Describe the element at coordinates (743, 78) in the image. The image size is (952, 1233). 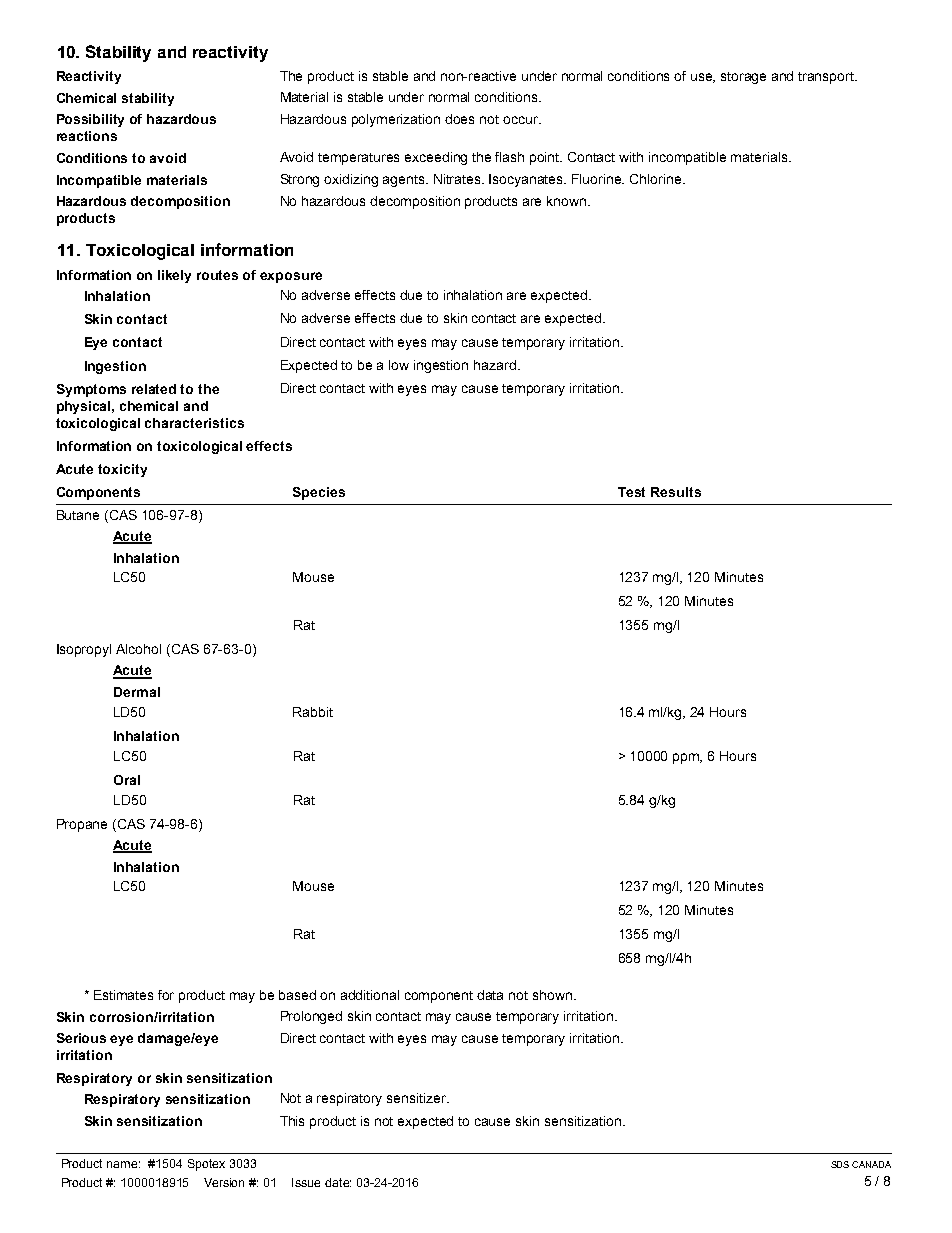
I see `storage` at that location.
